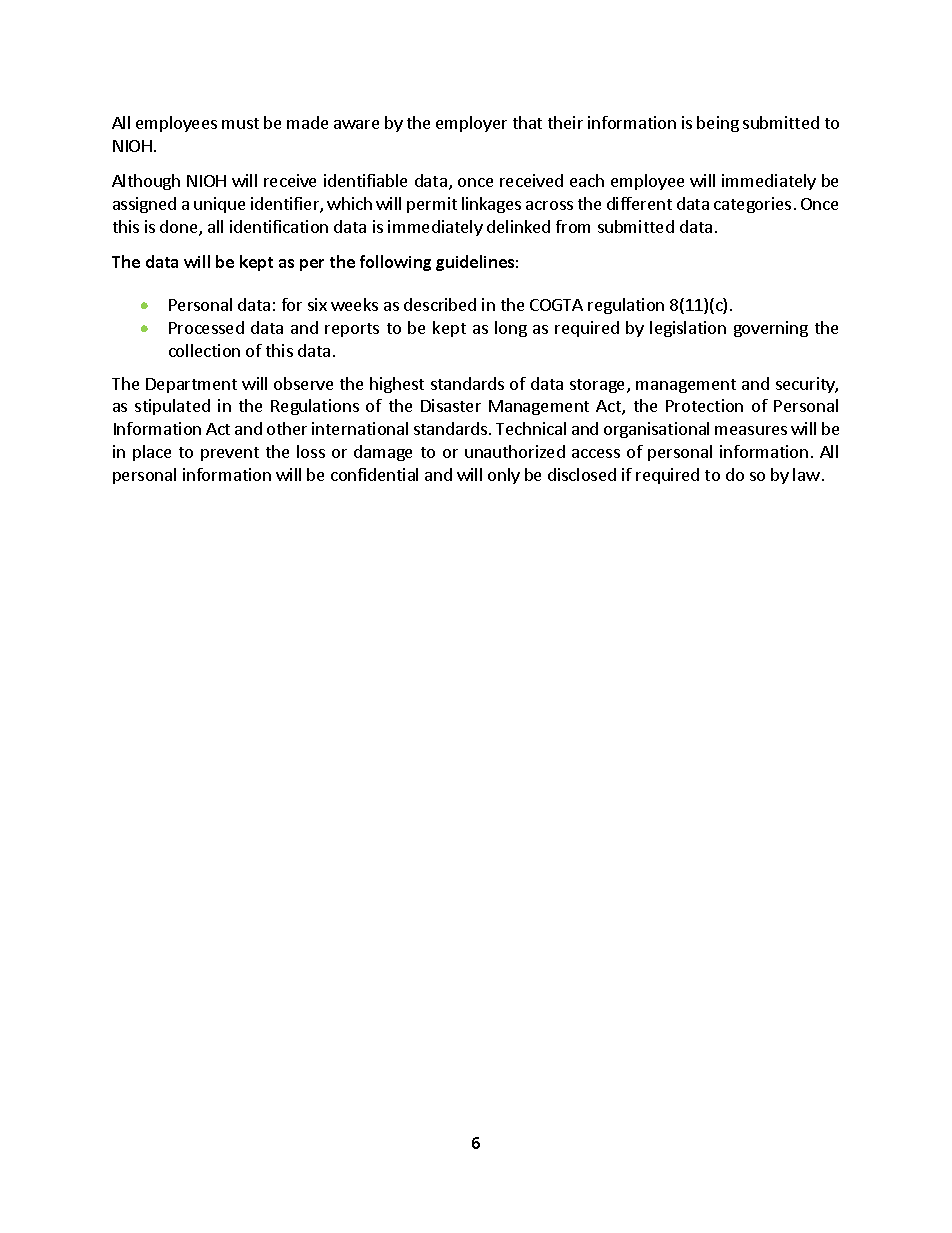  What do you see at coordinates (688, 329) in the page?
I see `legislation` at bounding box center [688, 329].
